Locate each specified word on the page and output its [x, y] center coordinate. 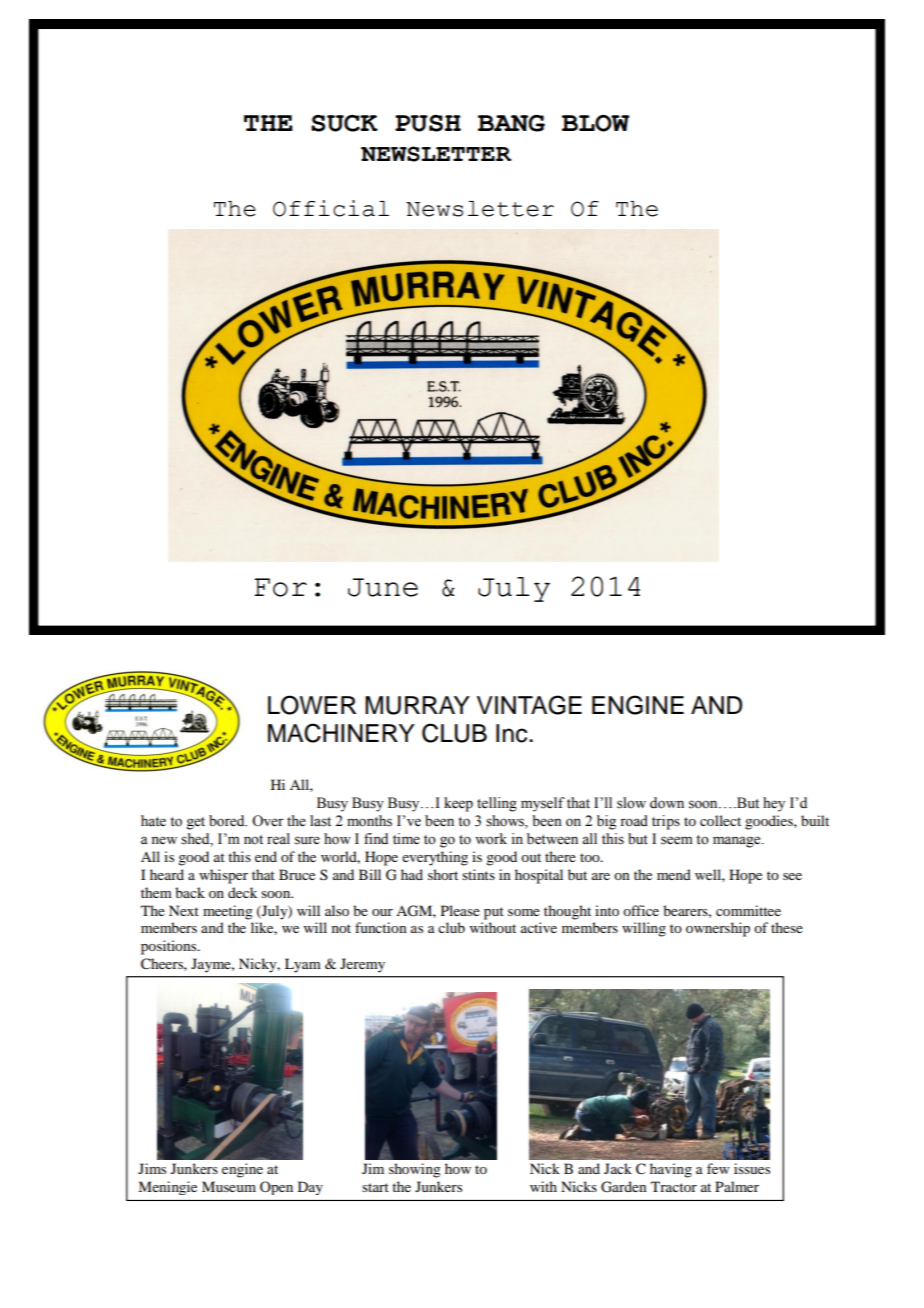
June [383, 587]
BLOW [596, 123]
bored [228, 821]
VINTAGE [529, 705]
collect [720, 820]
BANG [511, 123]
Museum [229, 1186]
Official [331, 208]
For [280, 587]
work [491, 839]
